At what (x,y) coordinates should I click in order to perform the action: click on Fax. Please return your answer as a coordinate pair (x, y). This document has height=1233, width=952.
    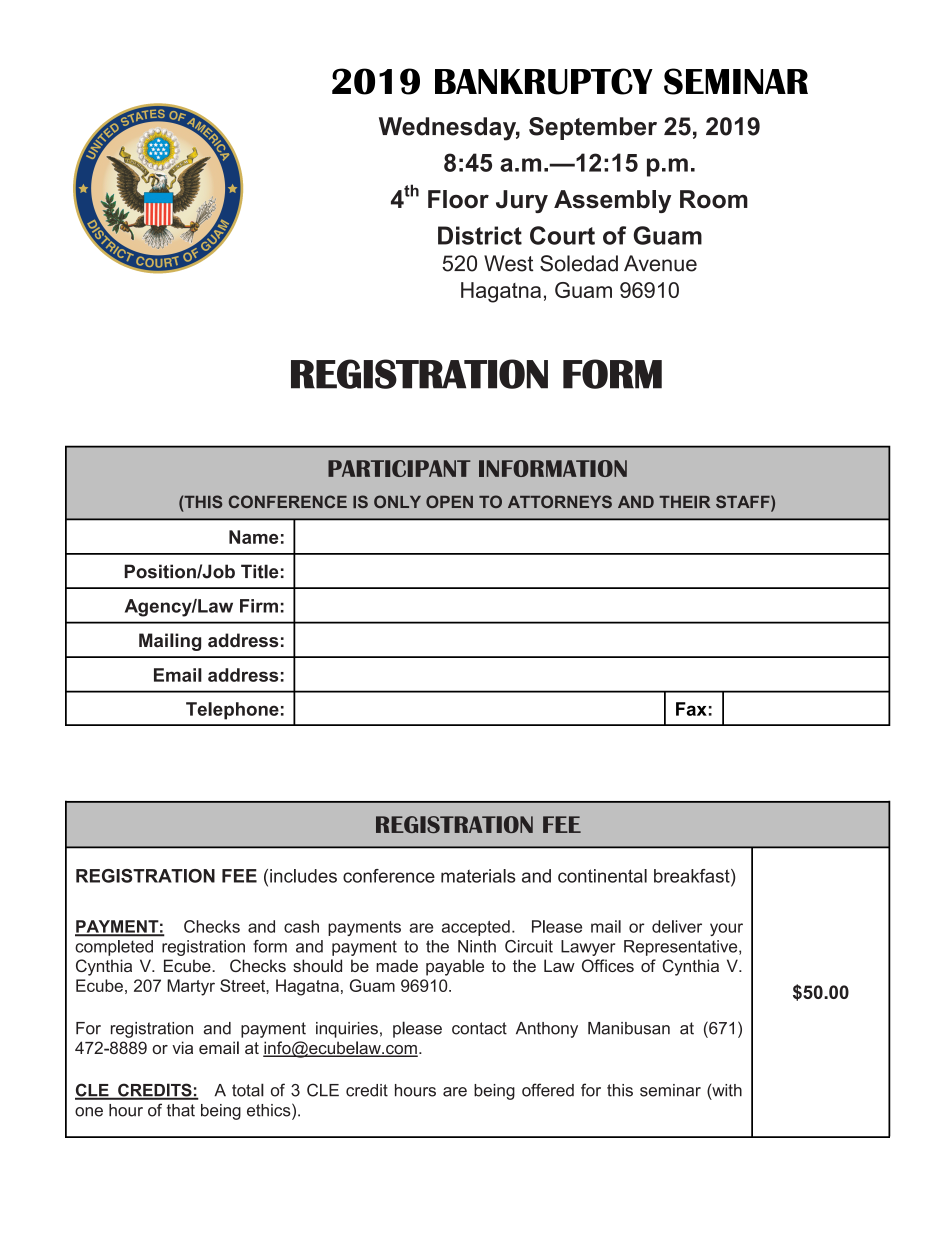
    Looking at the image, I should click on (691, 709).
